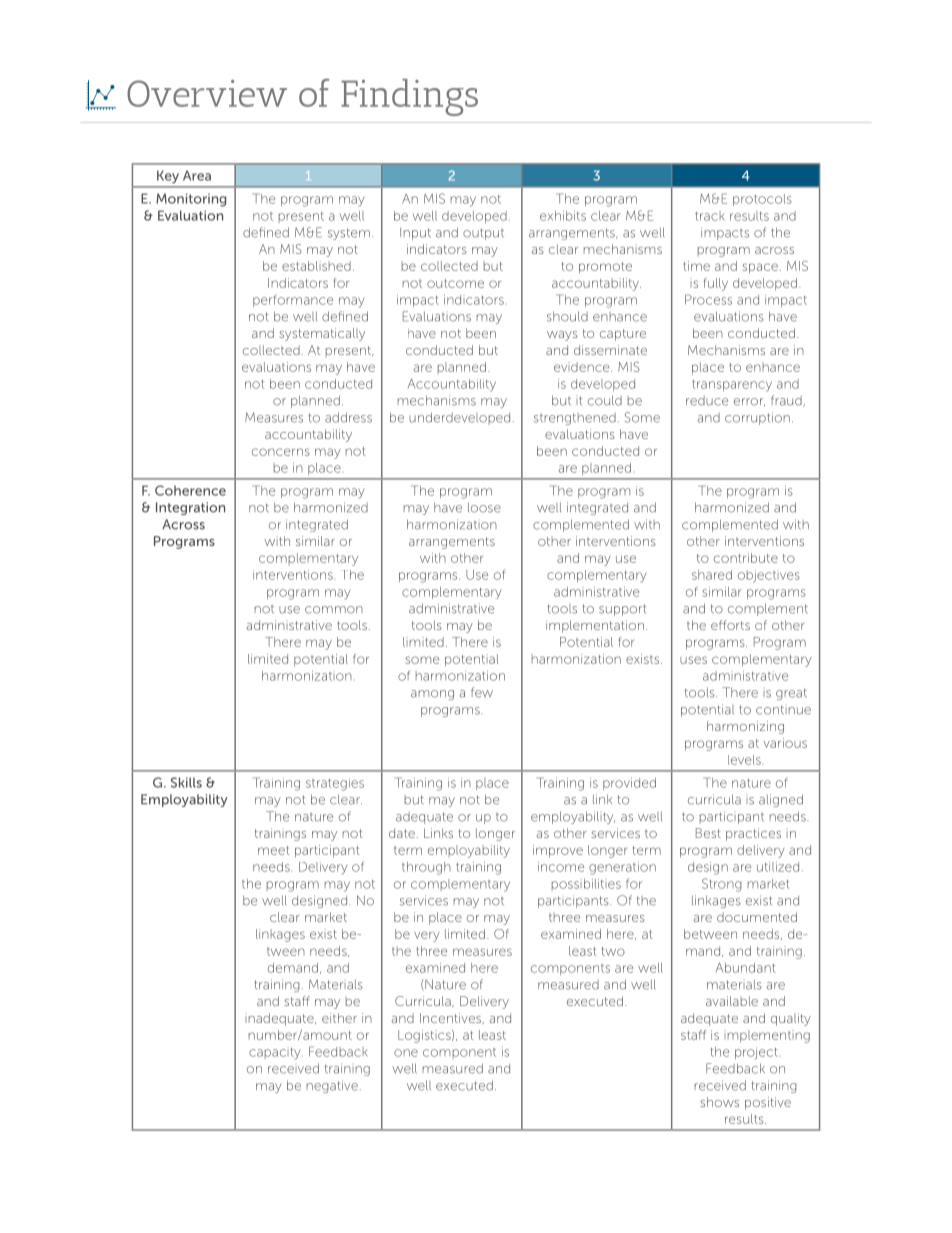 This image has width=952, height=1233. Describe the element at coordinates (722, 885) in the image. I see `Strong` at that location.
